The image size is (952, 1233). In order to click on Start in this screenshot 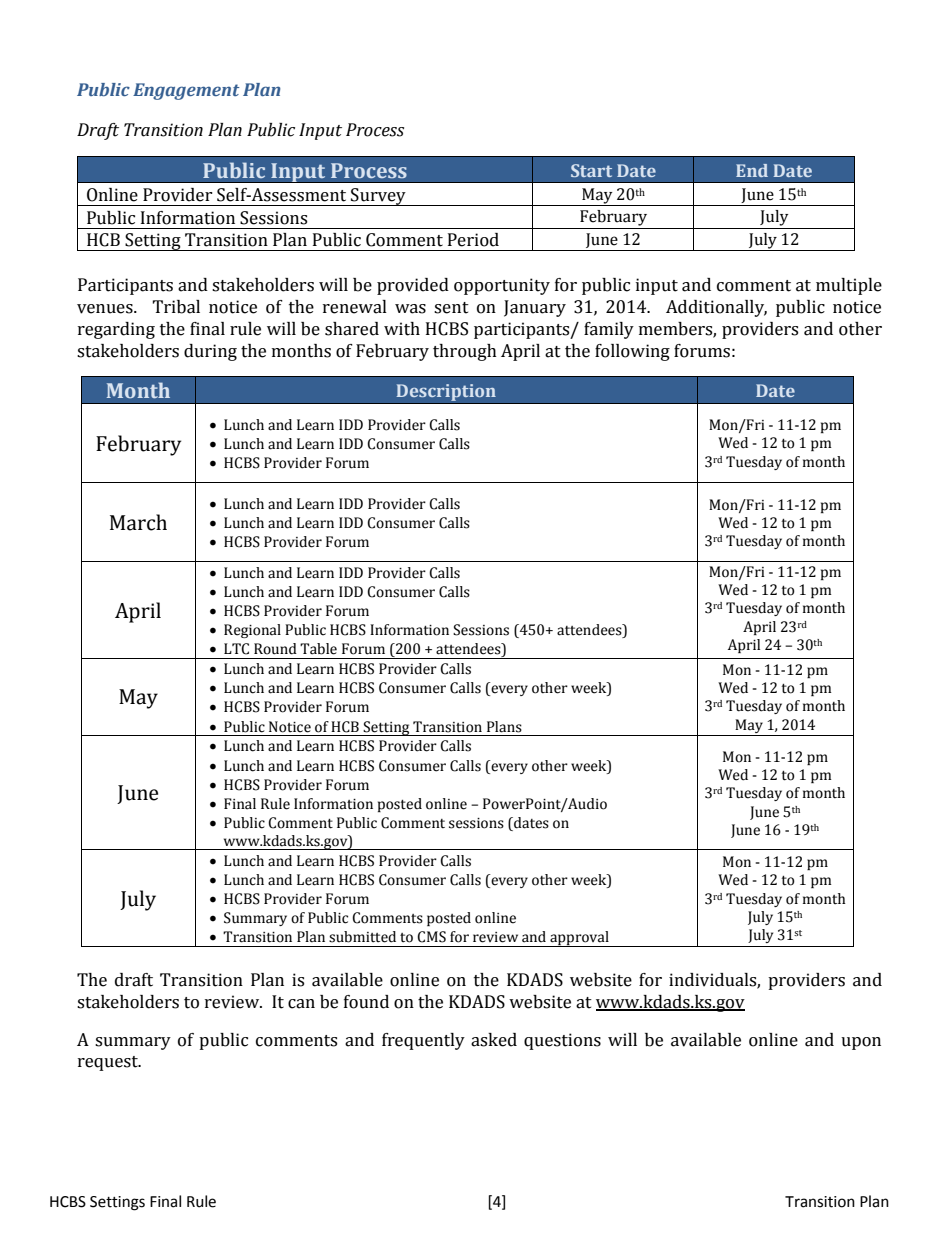, I will do `click(591, 170)`.
